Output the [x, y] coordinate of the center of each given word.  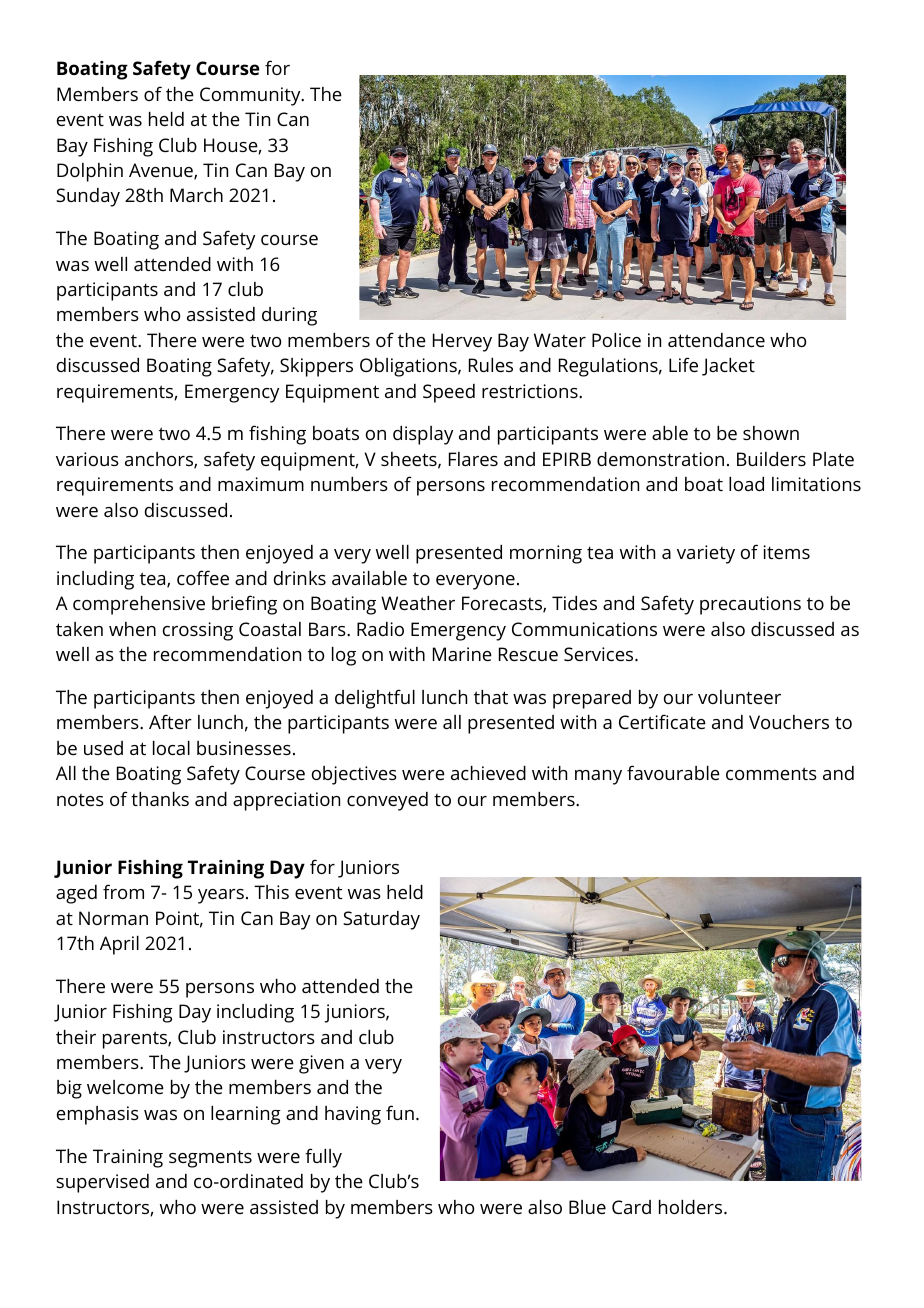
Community [251, 96]
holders [692, 1207]
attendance [716, 340]
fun [400, 1112]
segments [210, 1159]
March [196, 195]
